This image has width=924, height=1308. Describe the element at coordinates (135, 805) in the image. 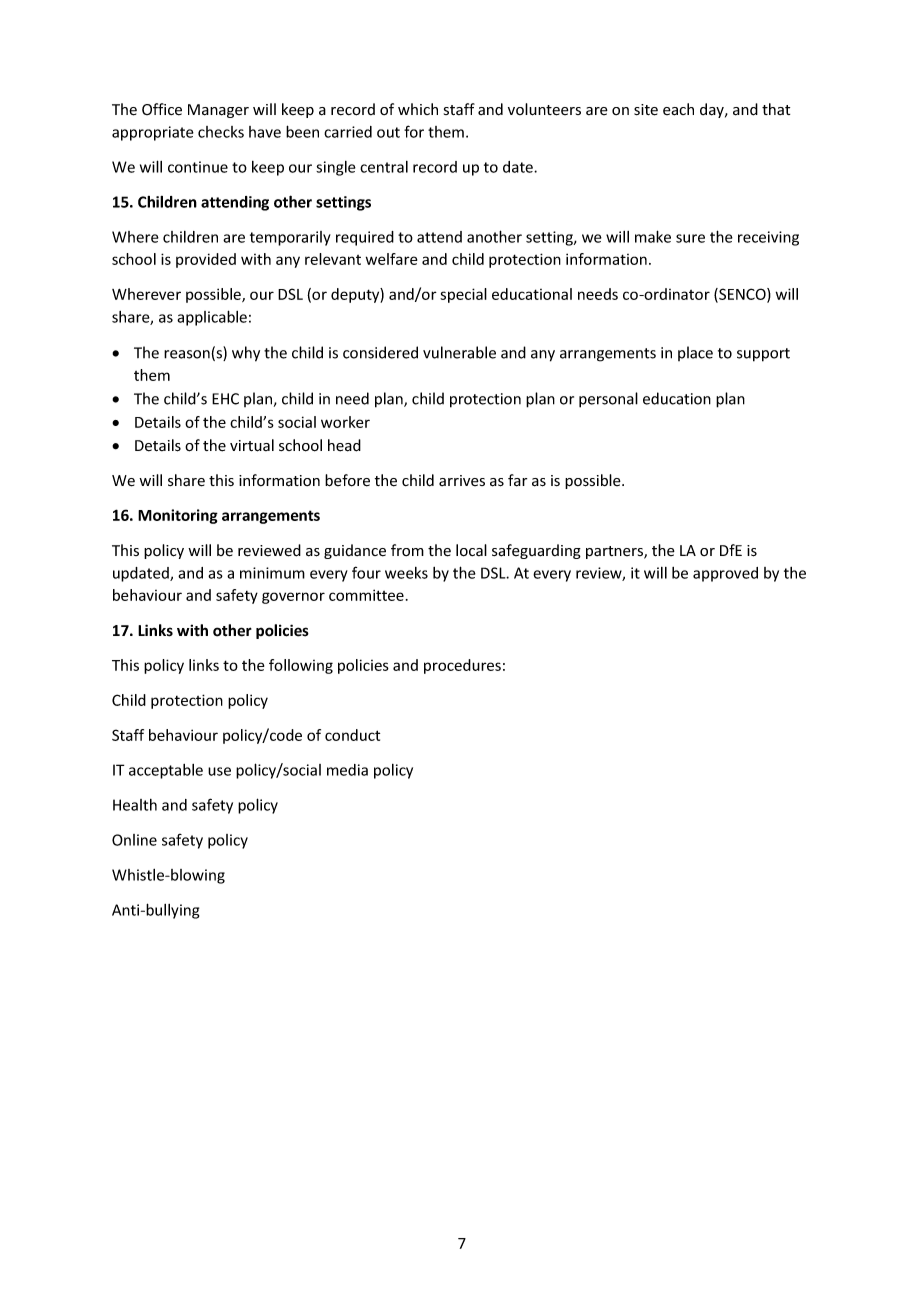

I see `Health` at that location.
